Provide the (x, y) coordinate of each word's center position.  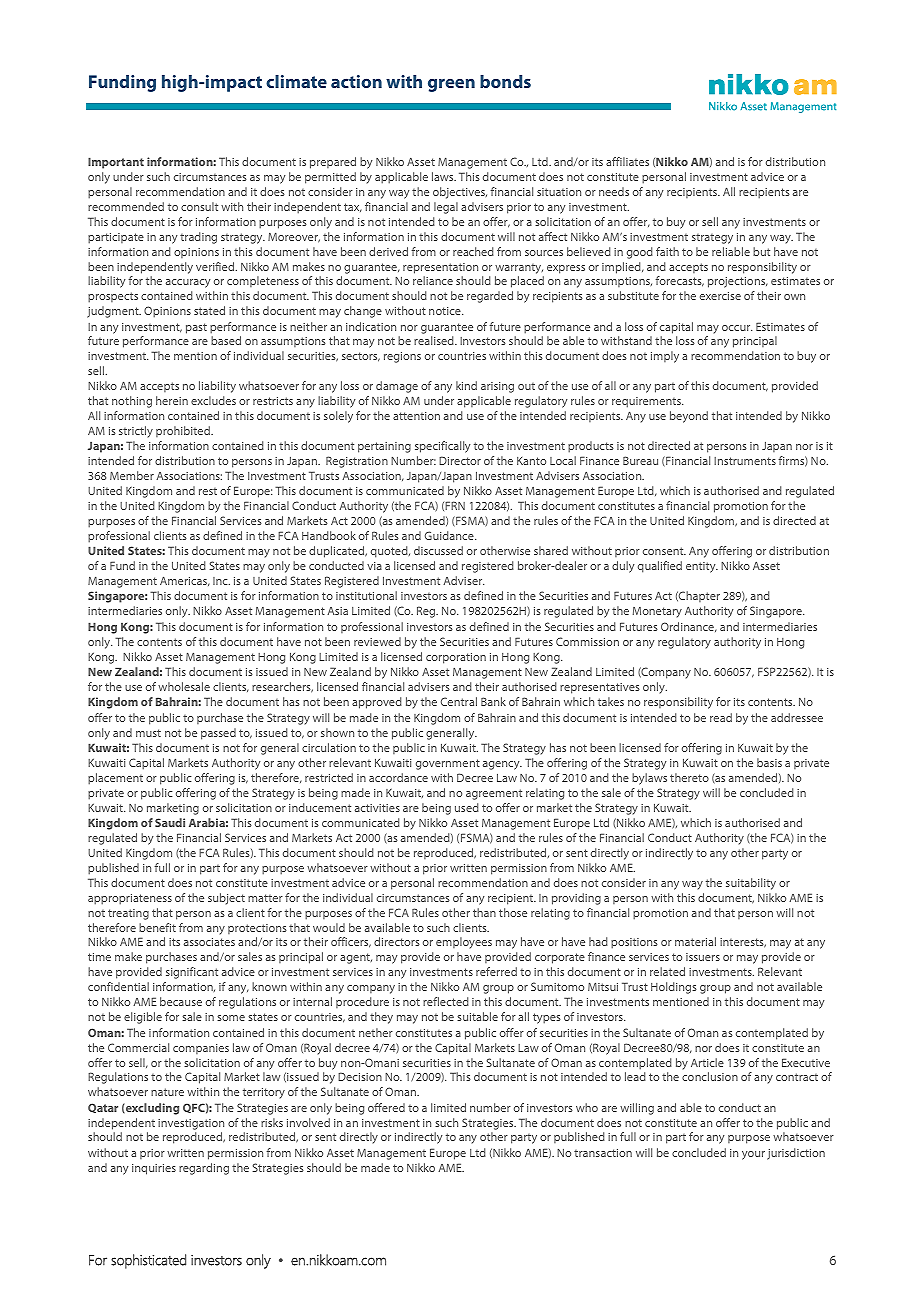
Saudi (170, 822)
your (753, 1155)
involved (308, 1122)
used (467, 807)
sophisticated (148, 1261)
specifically (442, 447)
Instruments (745, 461)
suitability (751, 884)
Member (132, 475)
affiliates (627, 161)
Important (116, 163)
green (451, 85)
